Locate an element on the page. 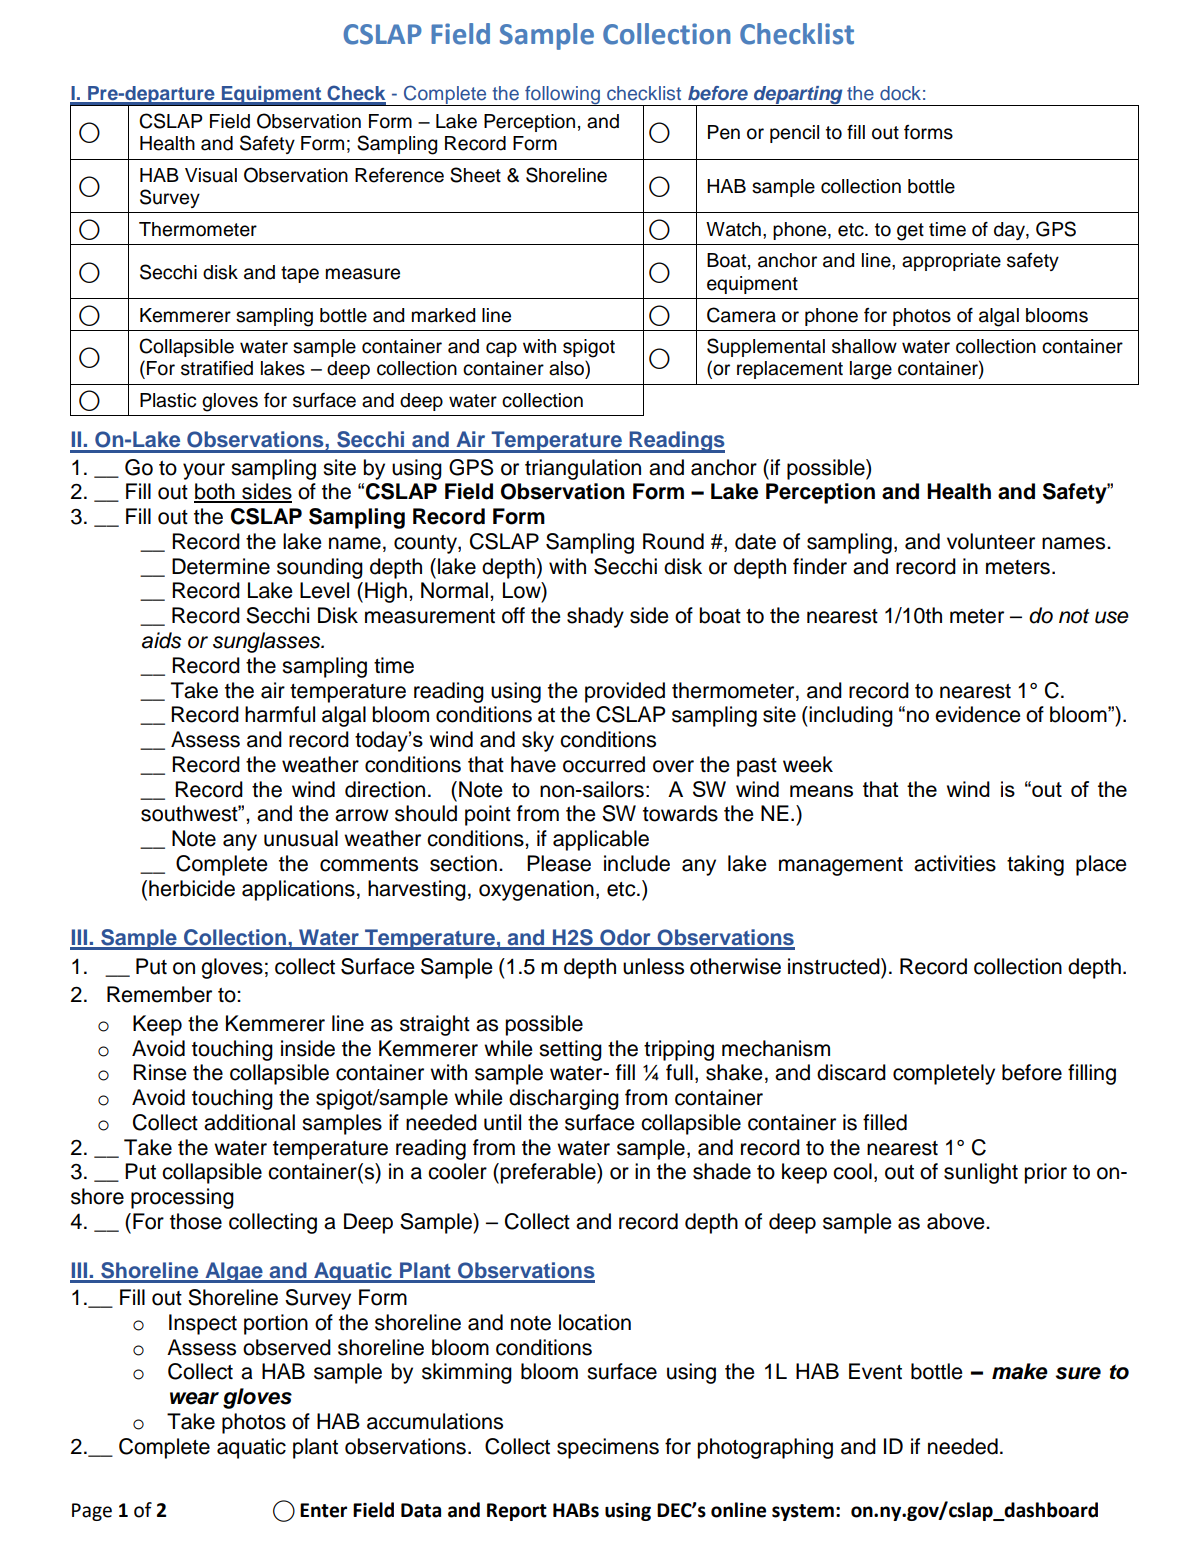  setting is located at coordinates (570, 1050).
